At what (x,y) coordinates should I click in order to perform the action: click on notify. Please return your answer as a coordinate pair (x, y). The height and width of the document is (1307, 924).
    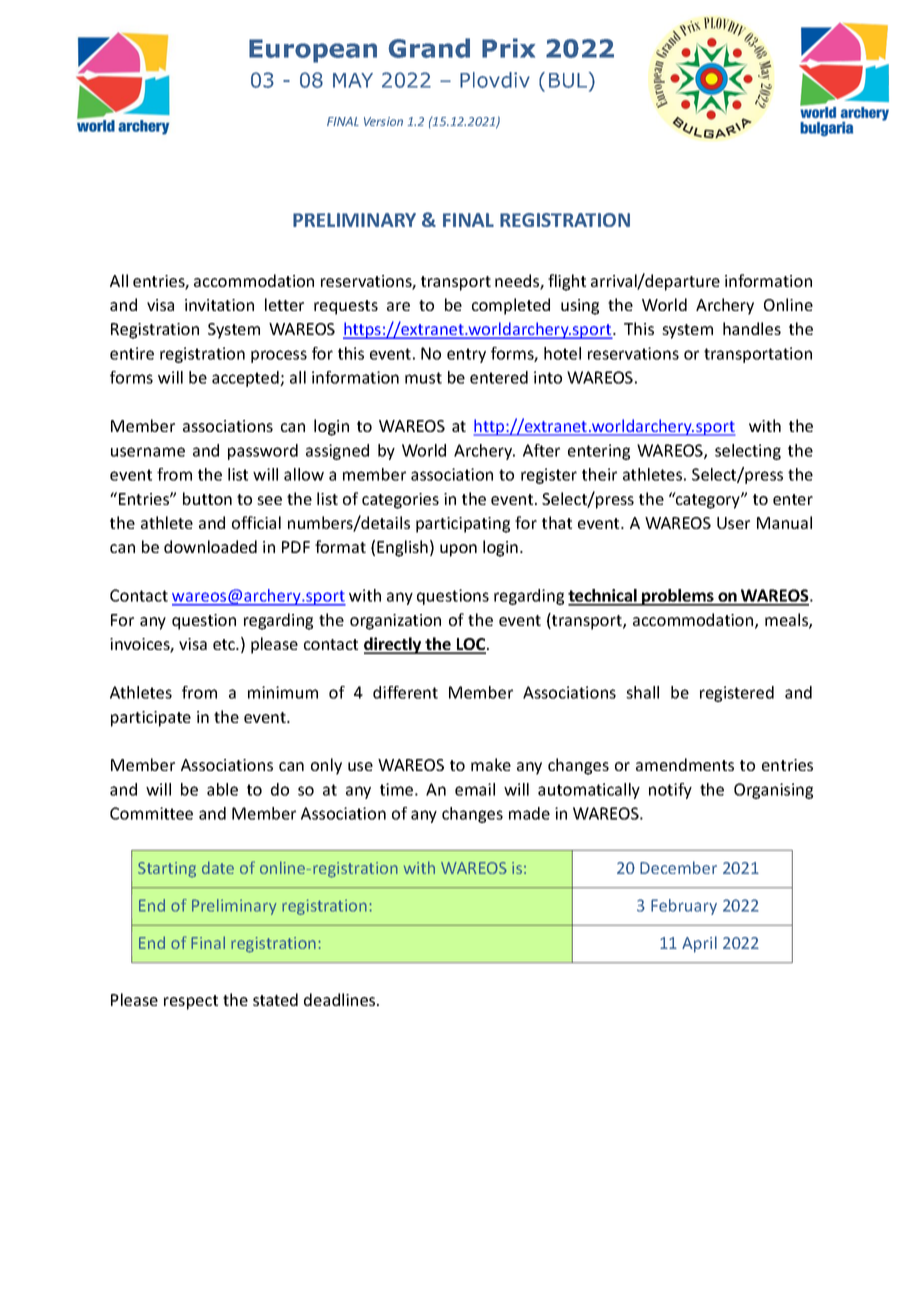
    Looking at the image, I should click on (670, 791).
